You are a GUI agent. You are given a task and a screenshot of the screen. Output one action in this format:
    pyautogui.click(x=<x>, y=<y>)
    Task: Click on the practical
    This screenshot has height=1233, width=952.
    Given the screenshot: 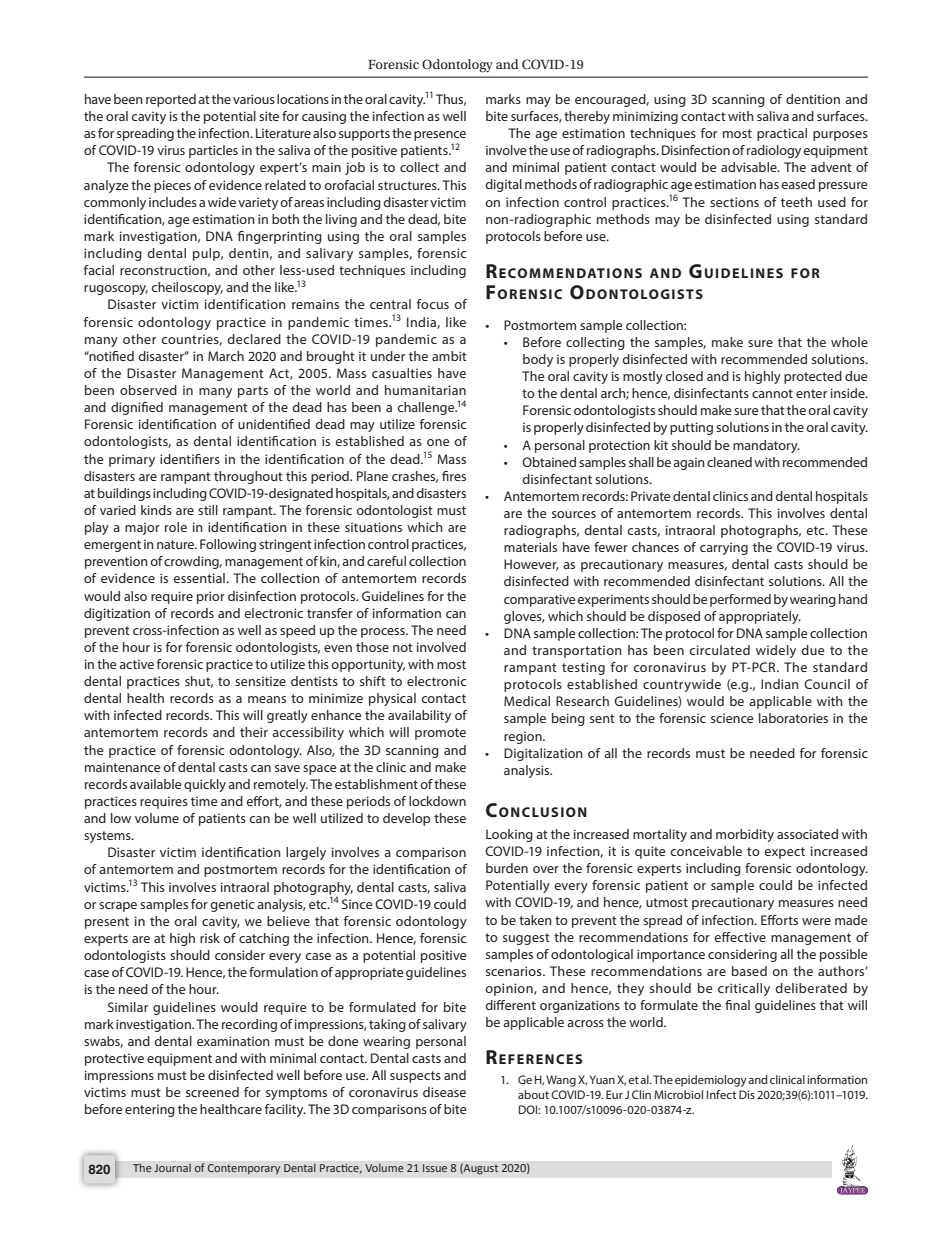 What is the action you would take?
    pyautogui.click(x=782, y=134)
